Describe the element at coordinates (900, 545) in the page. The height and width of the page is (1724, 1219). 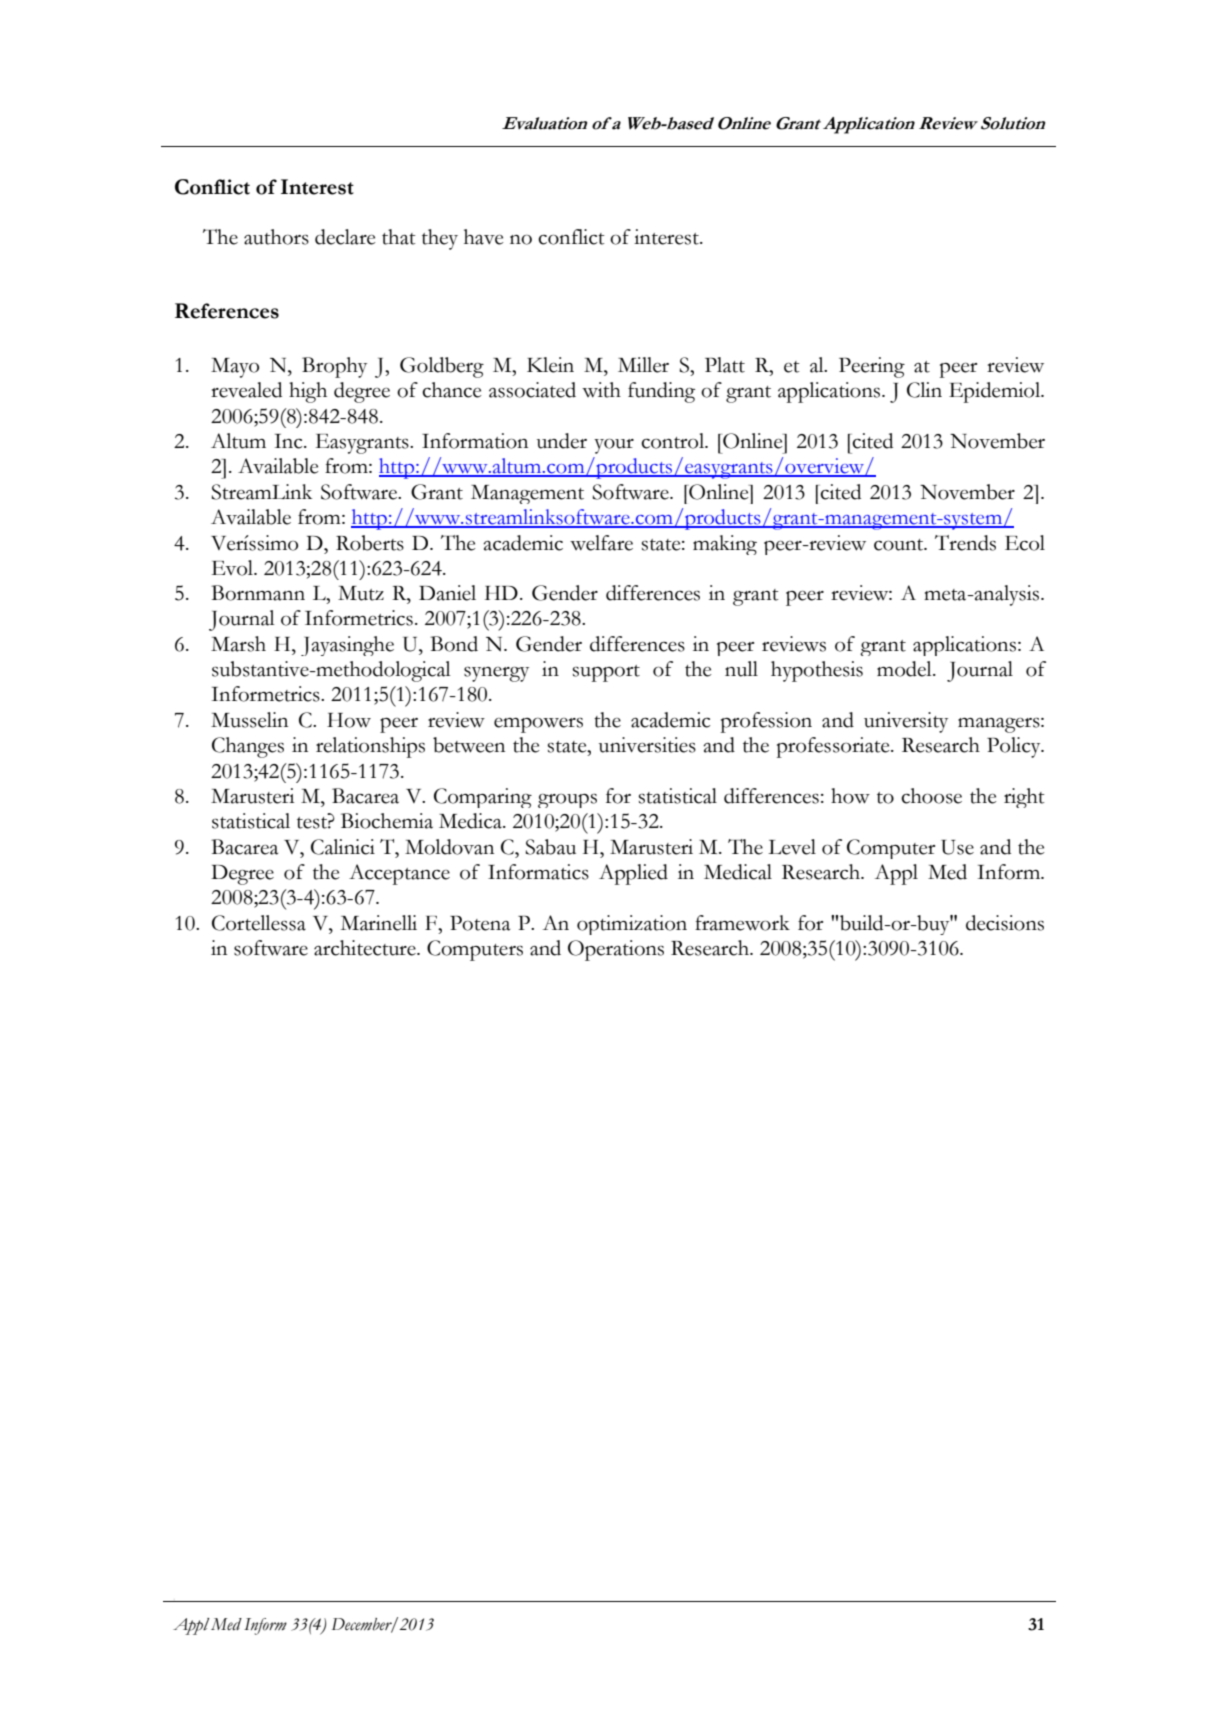
I see `count` at that location.
